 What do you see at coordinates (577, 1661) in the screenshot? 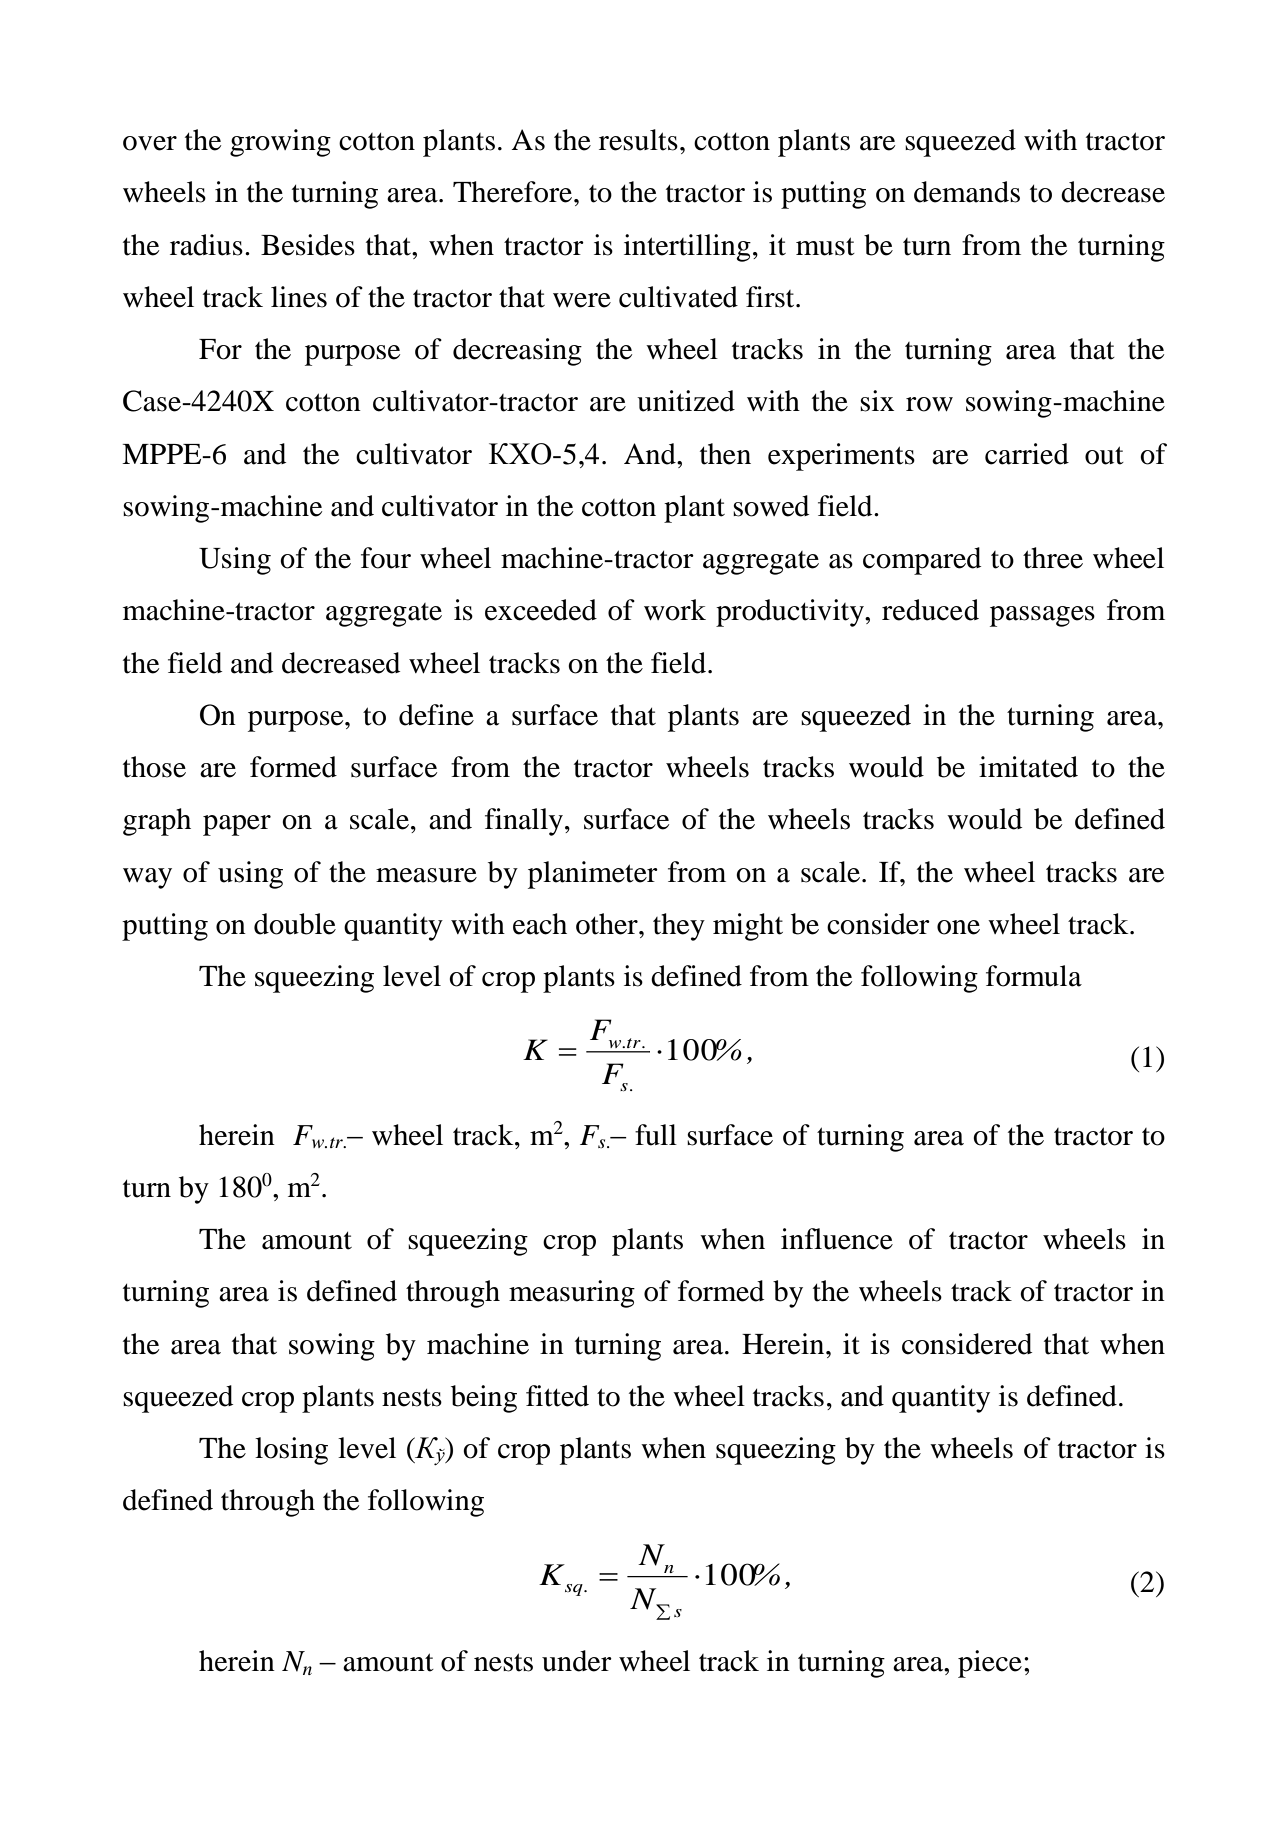
I see `under` at bounding box center [577, 1661].
